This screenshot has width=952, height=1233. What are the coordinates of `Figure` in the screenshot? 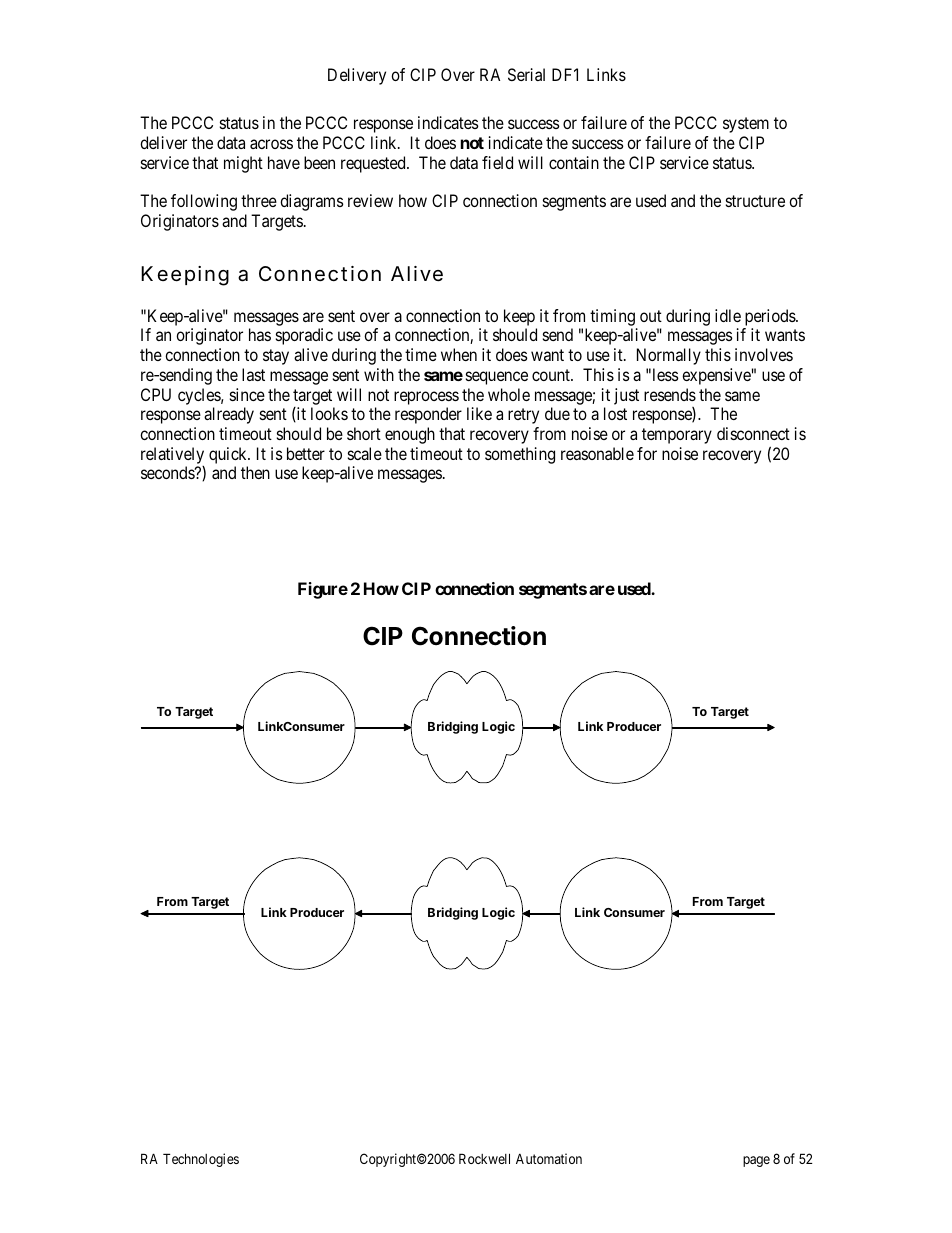 It's located at (323, 590).
